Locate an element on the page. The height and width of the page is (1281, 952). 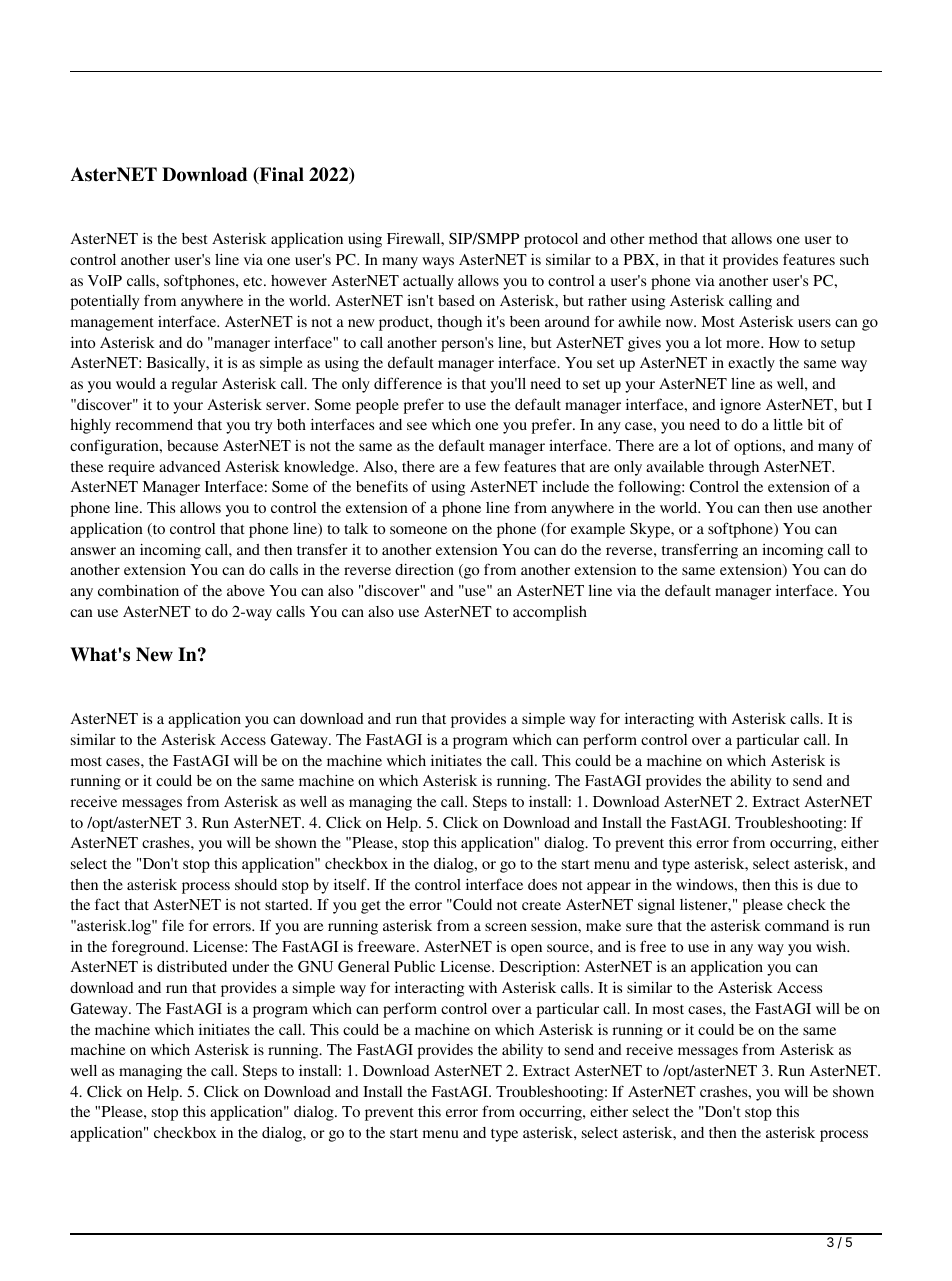
ways is located at coordinates (438, 263).
